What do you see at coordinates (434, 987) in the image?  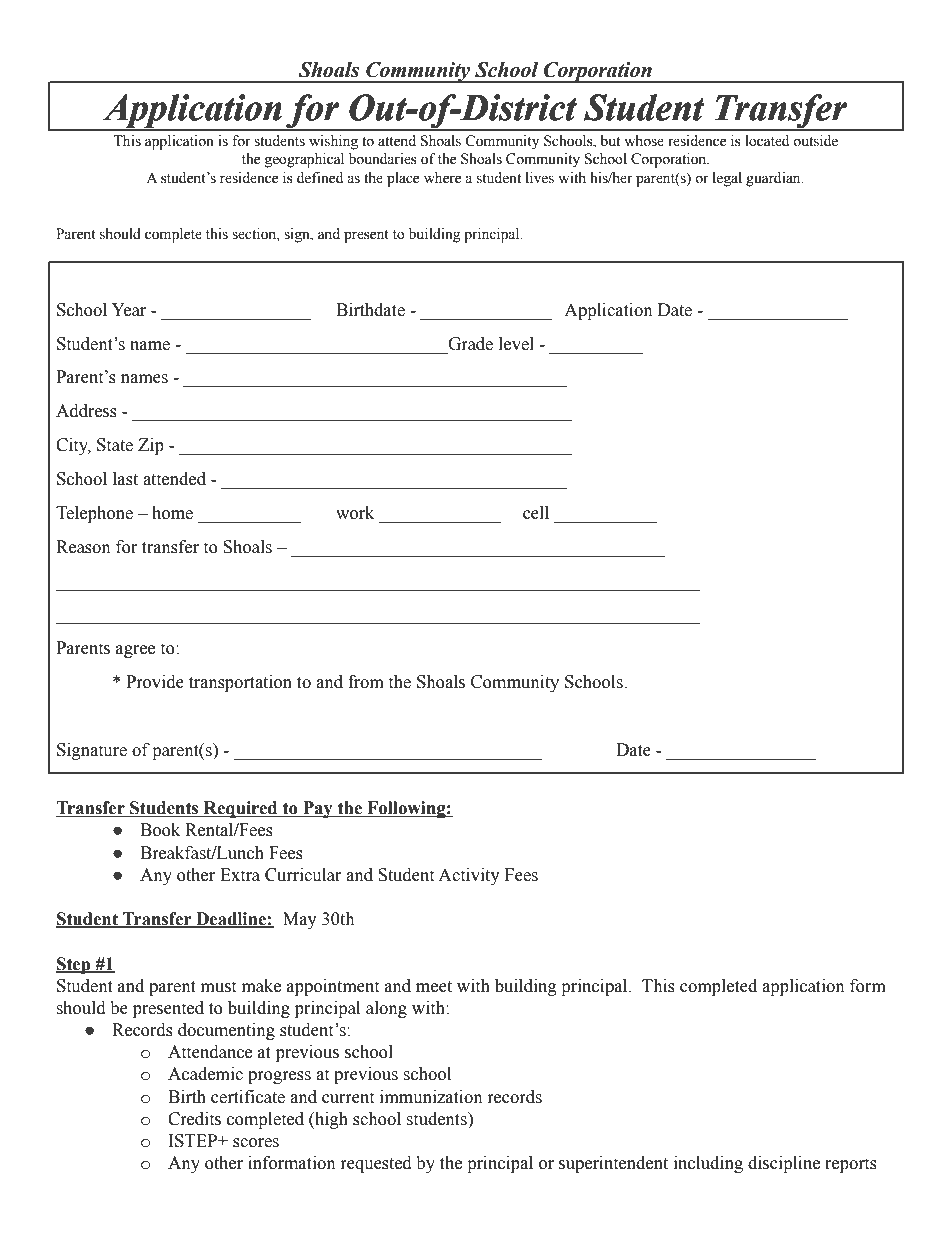 I see `meet` at bounding box center [434, 987].
